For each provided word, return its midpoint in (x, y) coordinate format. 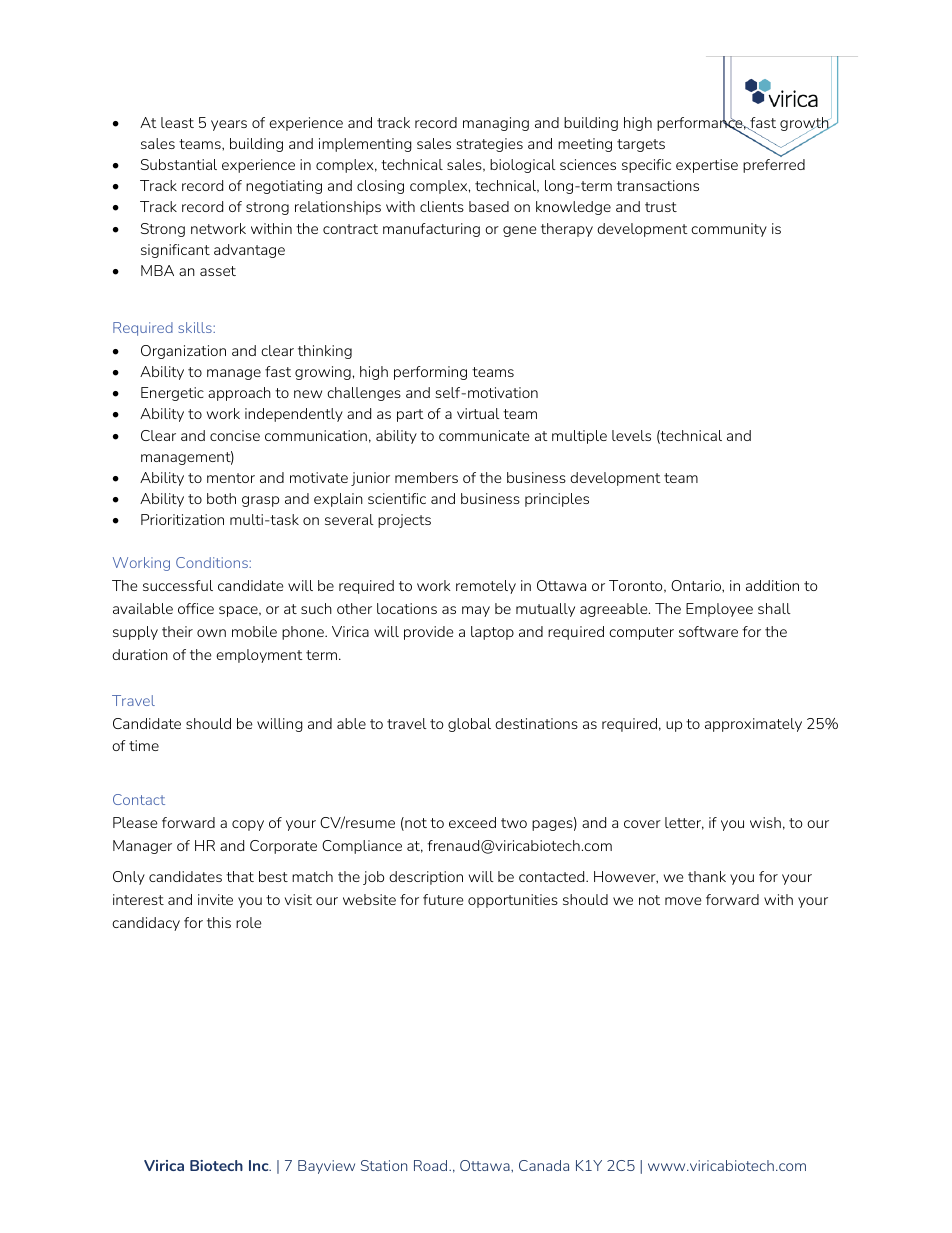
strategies (490, 145)
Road (430, 1165)
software (708, 631)
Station (384, 1165)
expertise (707, 166)
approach (239, 394)
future (443, 899)
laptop (492, 633)
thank (707, 876)
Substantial (179, 164)
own (211, 633)
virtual (478, 413)
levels (631, 435)
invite (215, 899)
